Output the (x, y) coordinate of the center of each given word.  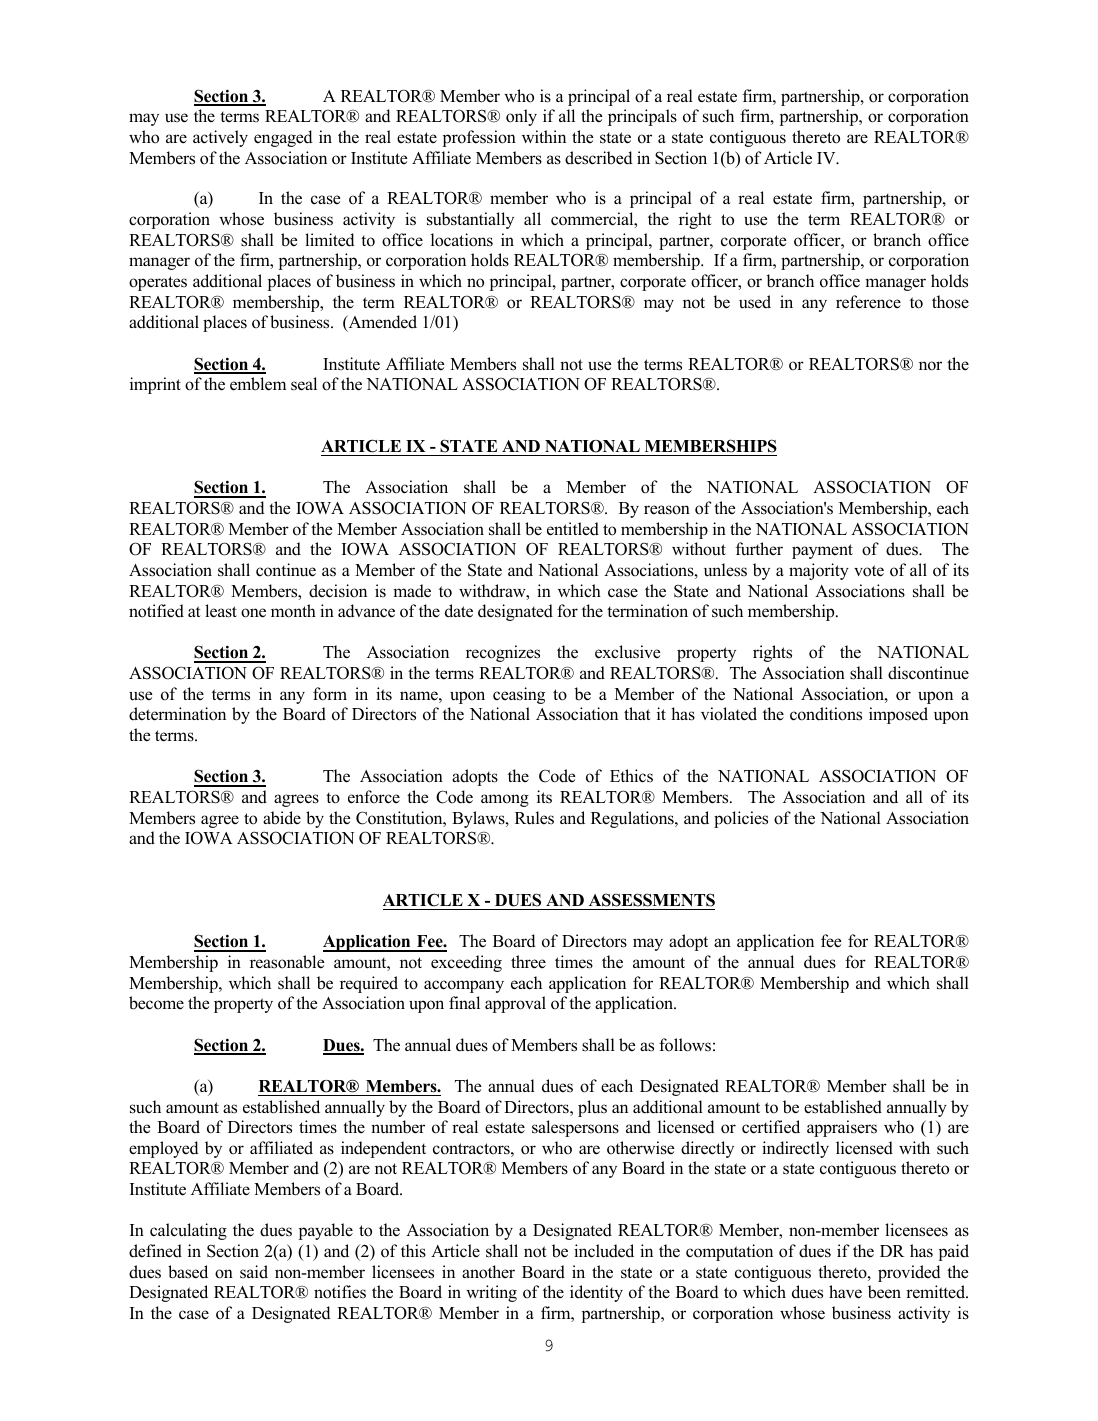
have (845, 1292)
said (254, 1272)
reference (868, 302)
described (599, 158)
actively (220, 138)
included (604, 1251)
